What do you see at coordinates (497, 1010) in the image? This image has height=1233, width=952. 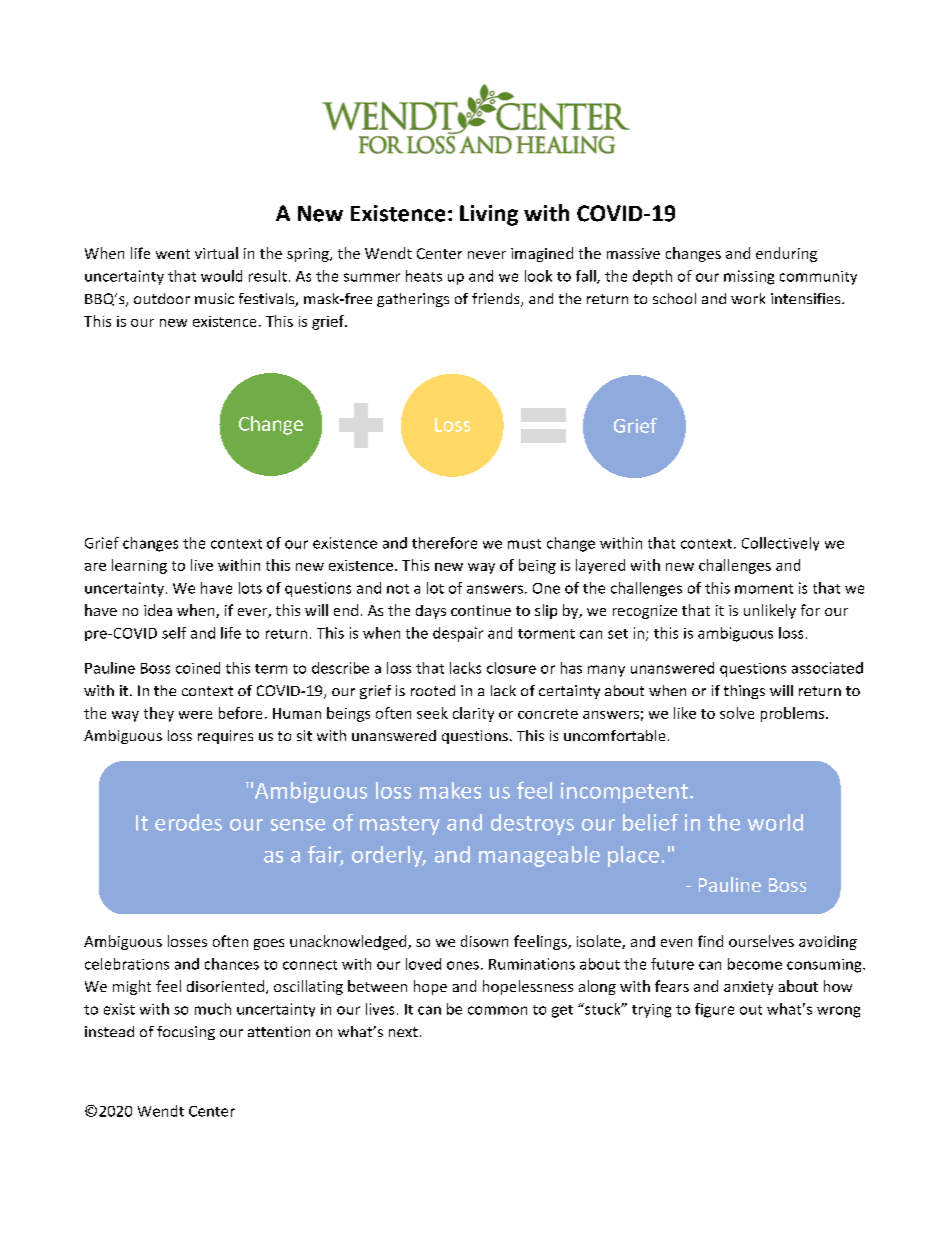 I see `common` at bounding box center [497, 1010].
